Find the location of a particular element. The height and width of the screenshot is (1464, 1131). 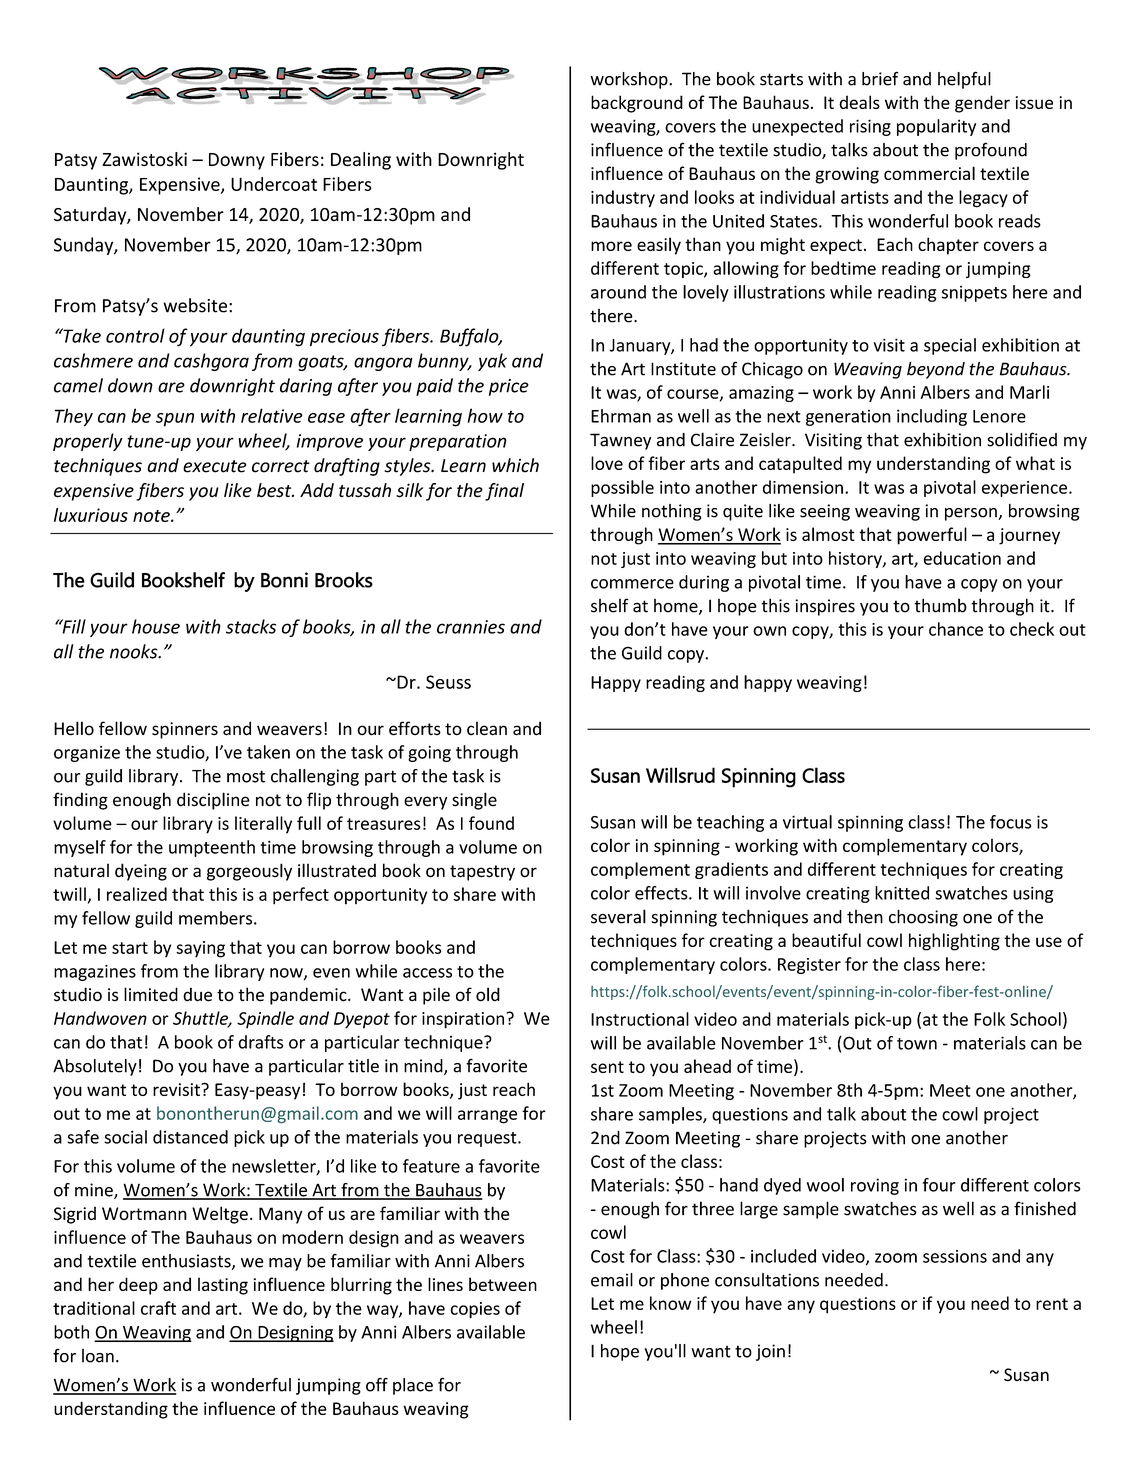

highlighting is located at coordinates (954, 942).
